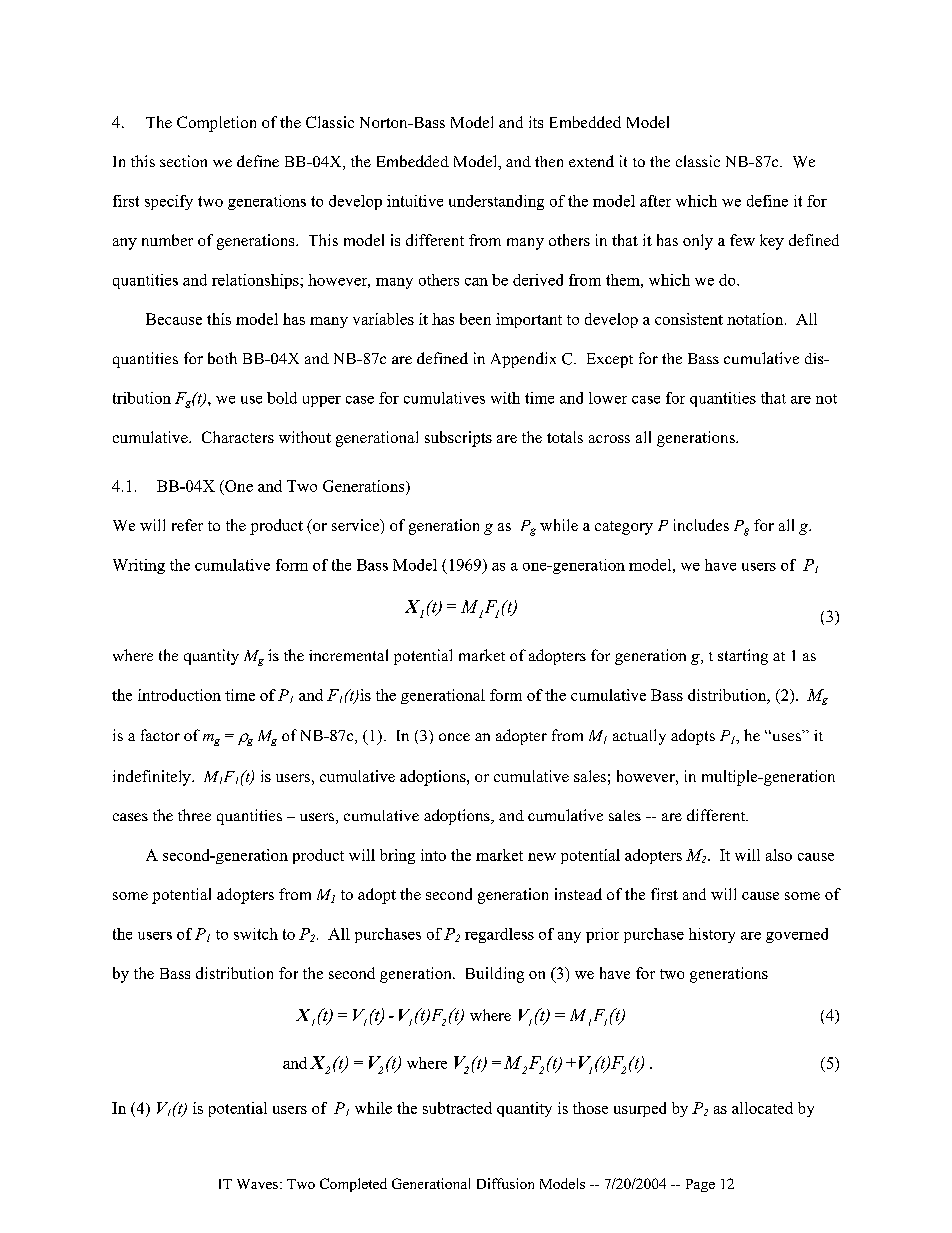 This page has width=952, height=1233. Describe the element at coordinates (433, 855) in the page. I see `into` at that location.
